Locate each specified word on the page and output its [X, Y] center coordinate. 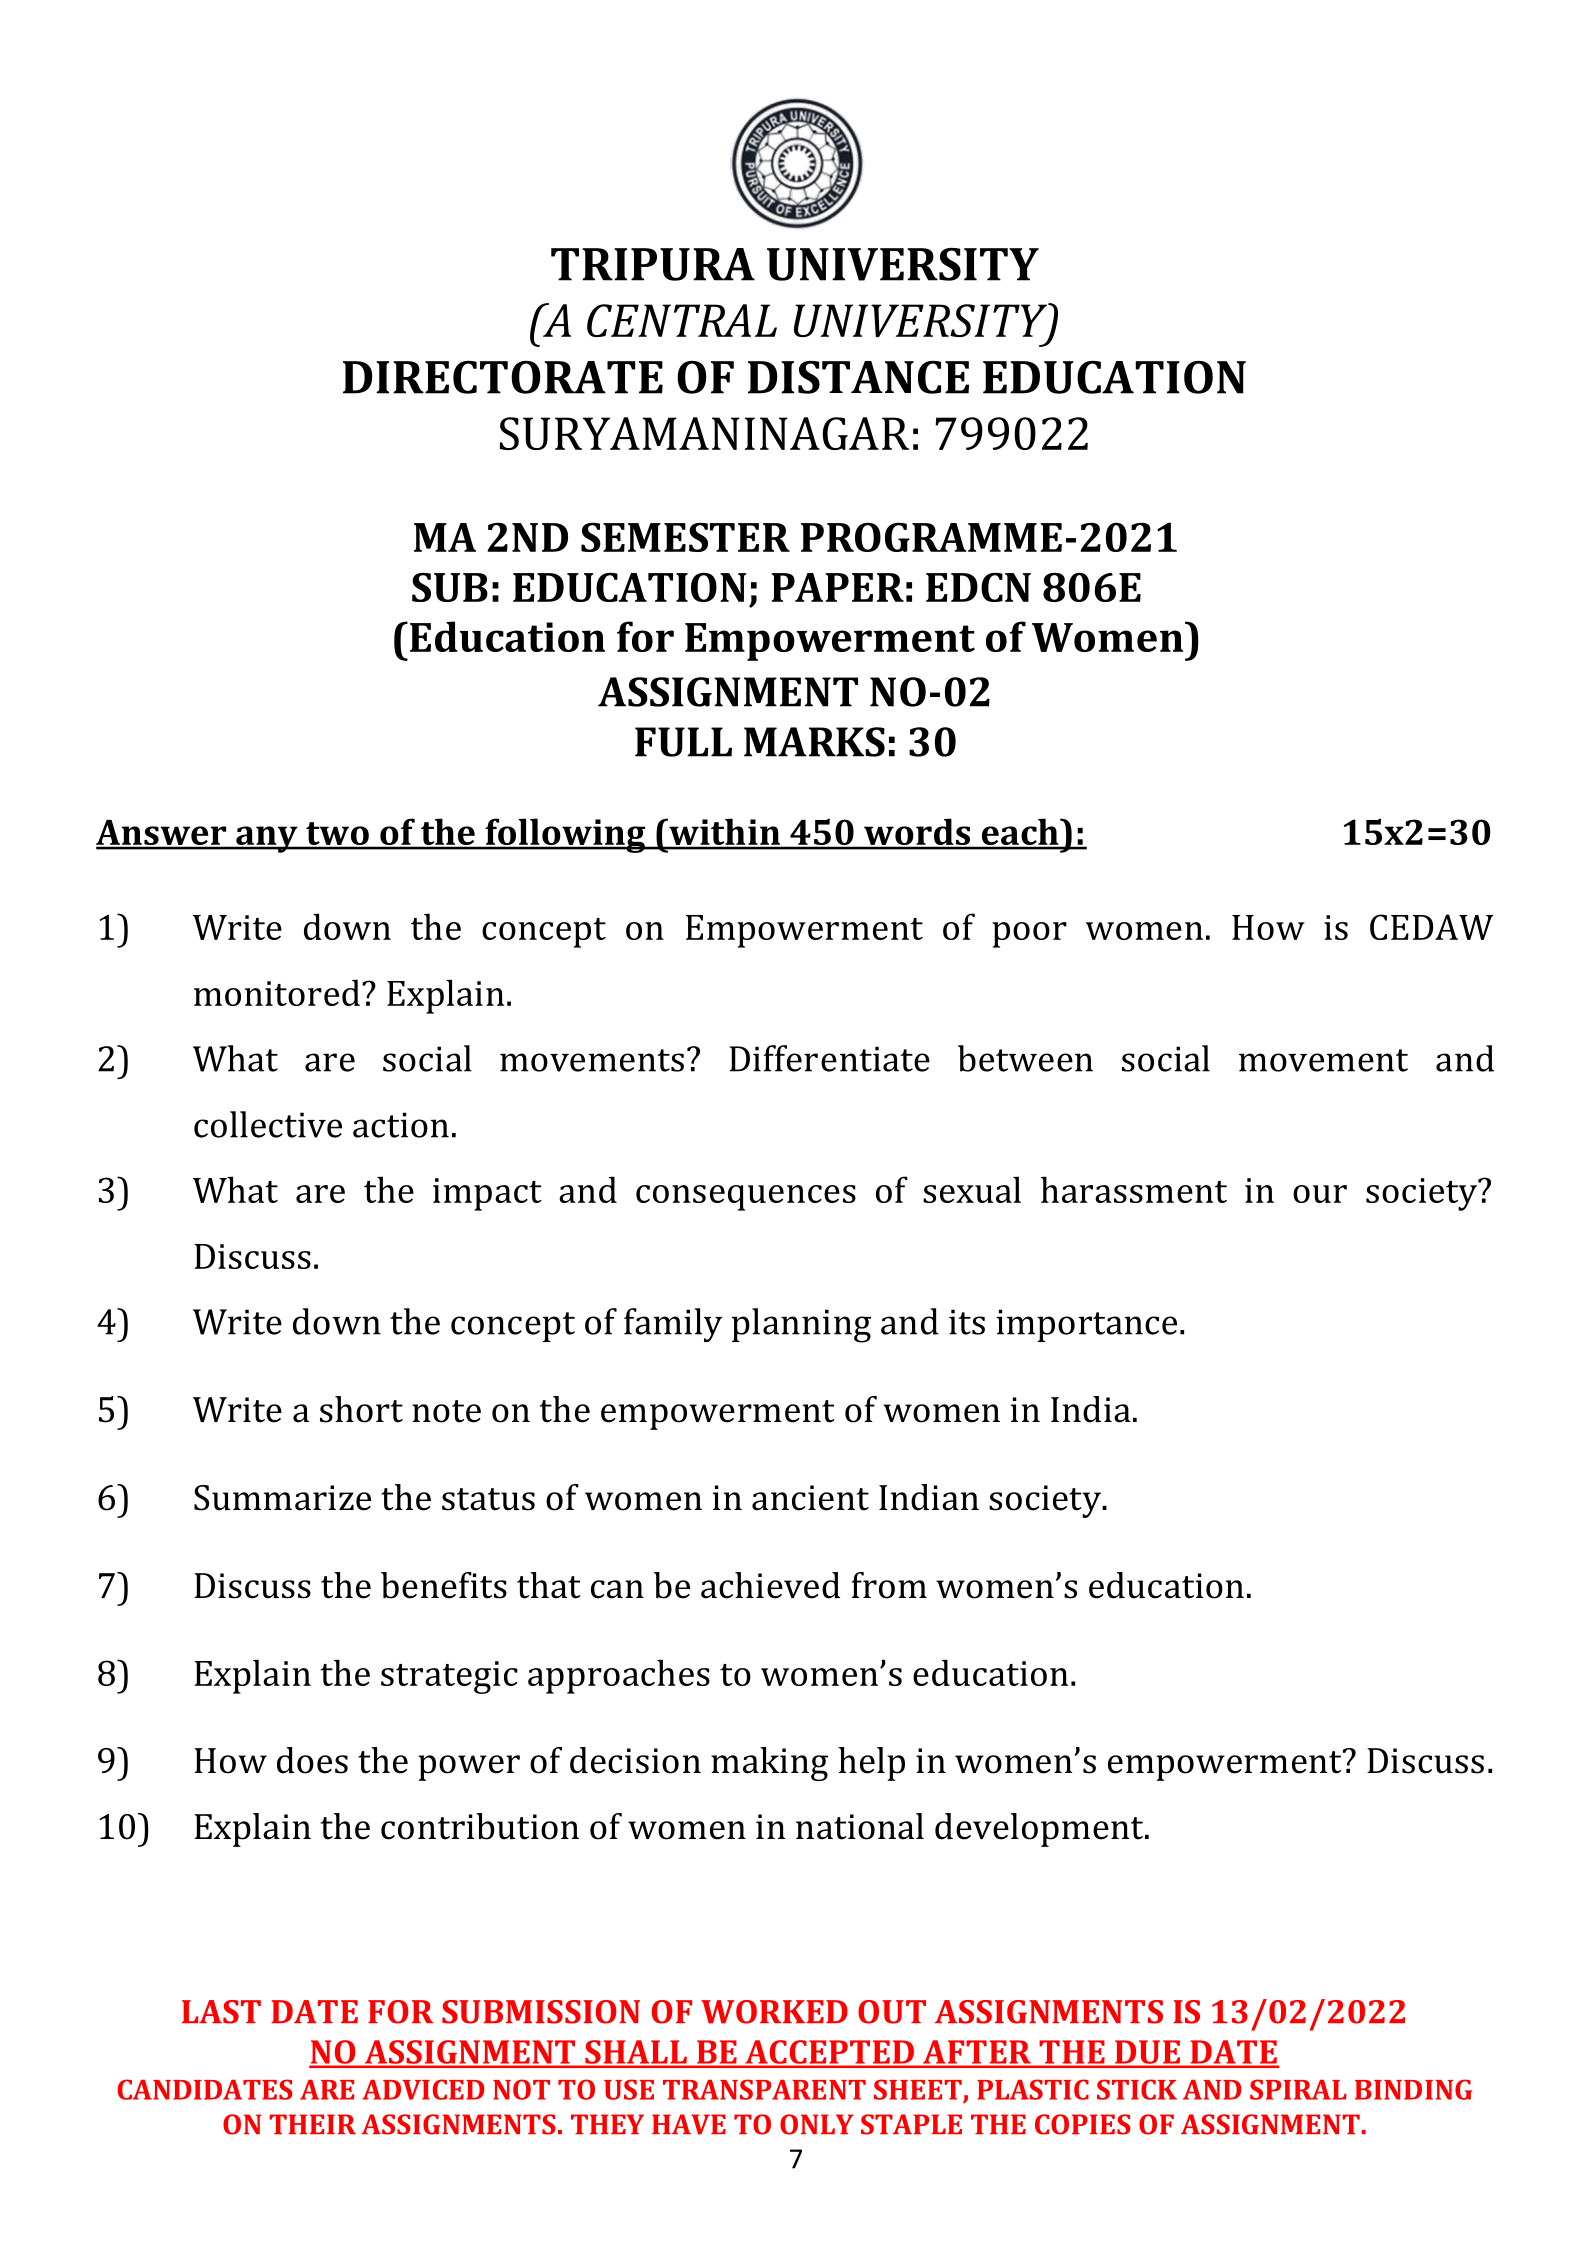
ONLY [817, 2124]
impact [487, 1194]
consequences [746, 1198]
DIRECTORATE [503, 377]
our [1320, 1194]
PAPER [837, 587]
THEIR [312, 2124]
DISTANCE [858, 377]
